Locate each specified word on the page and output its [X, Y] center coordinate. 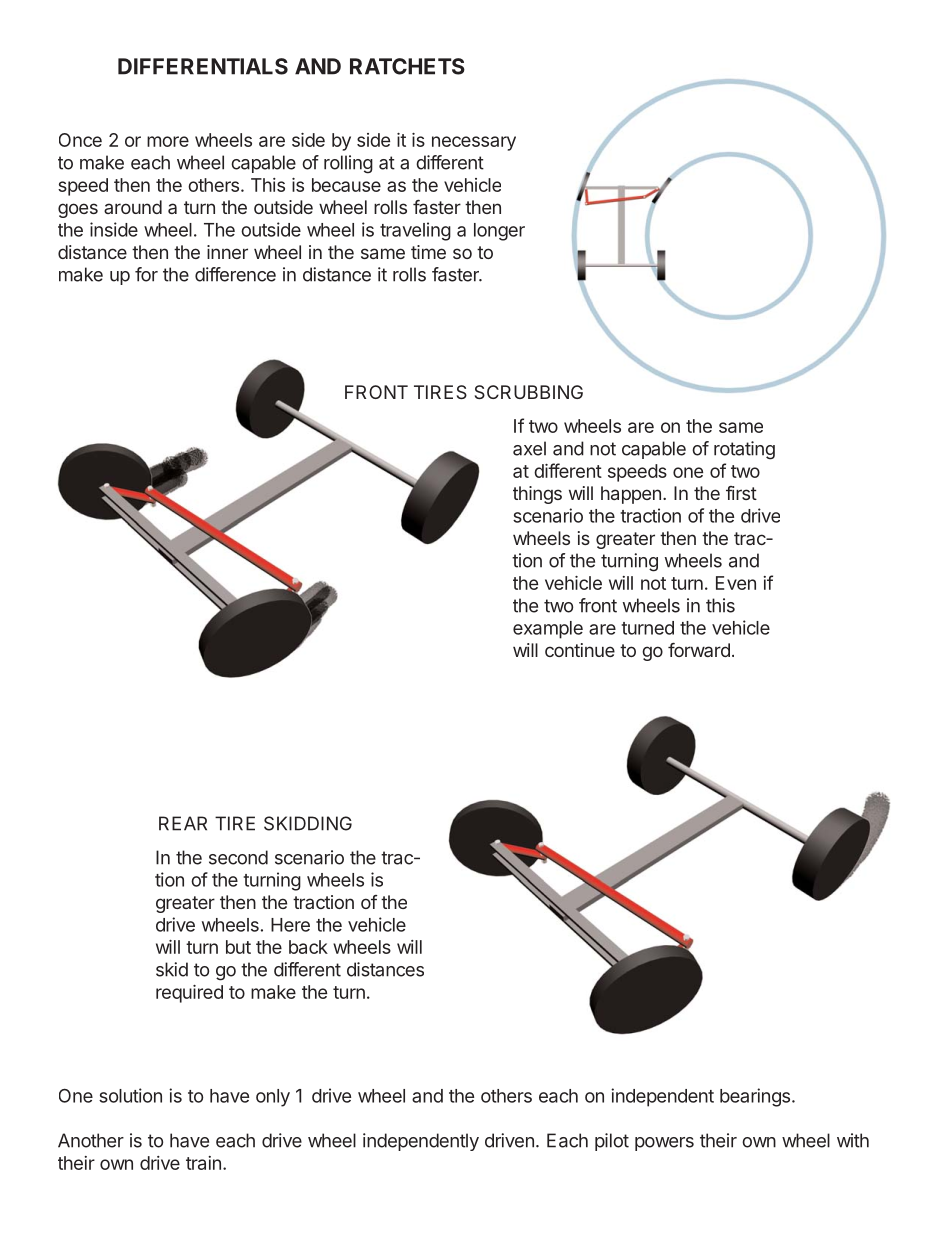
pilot [612, 1142]
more [168, 141]
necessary [474, 143]
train [203, 1163]
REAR [183, 823]
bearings [755, 1097]
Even [736, 583]
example [548, 630]
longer [499, 232]
